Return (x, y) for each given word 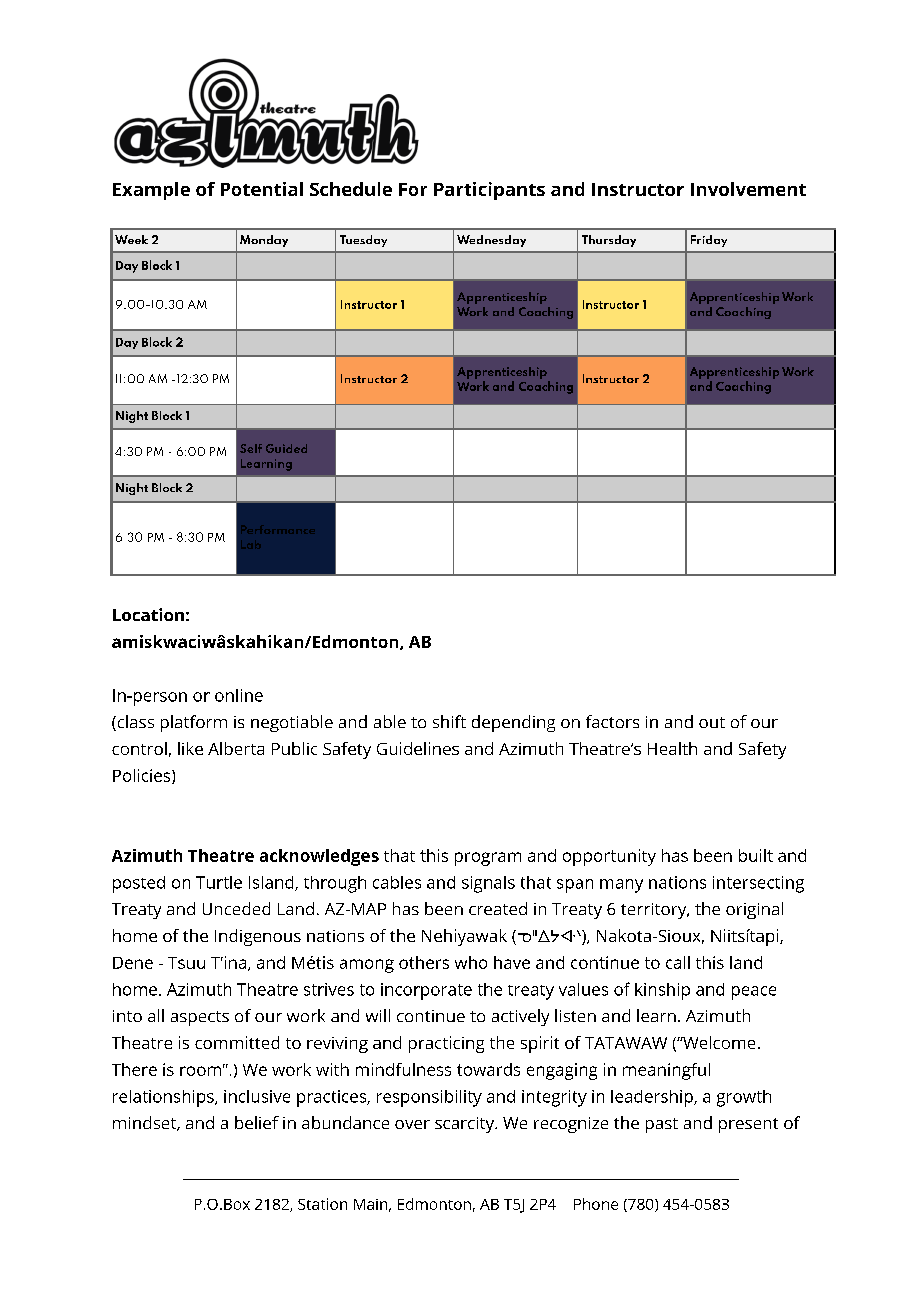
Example (151, 191)
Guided (286, 448)
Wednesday (491, 241)
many (621, 886)
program (488, 859)
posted (139, 884)
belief (257, 1122)
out (712, 722)
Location (148, 614)
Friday (709, 241)
